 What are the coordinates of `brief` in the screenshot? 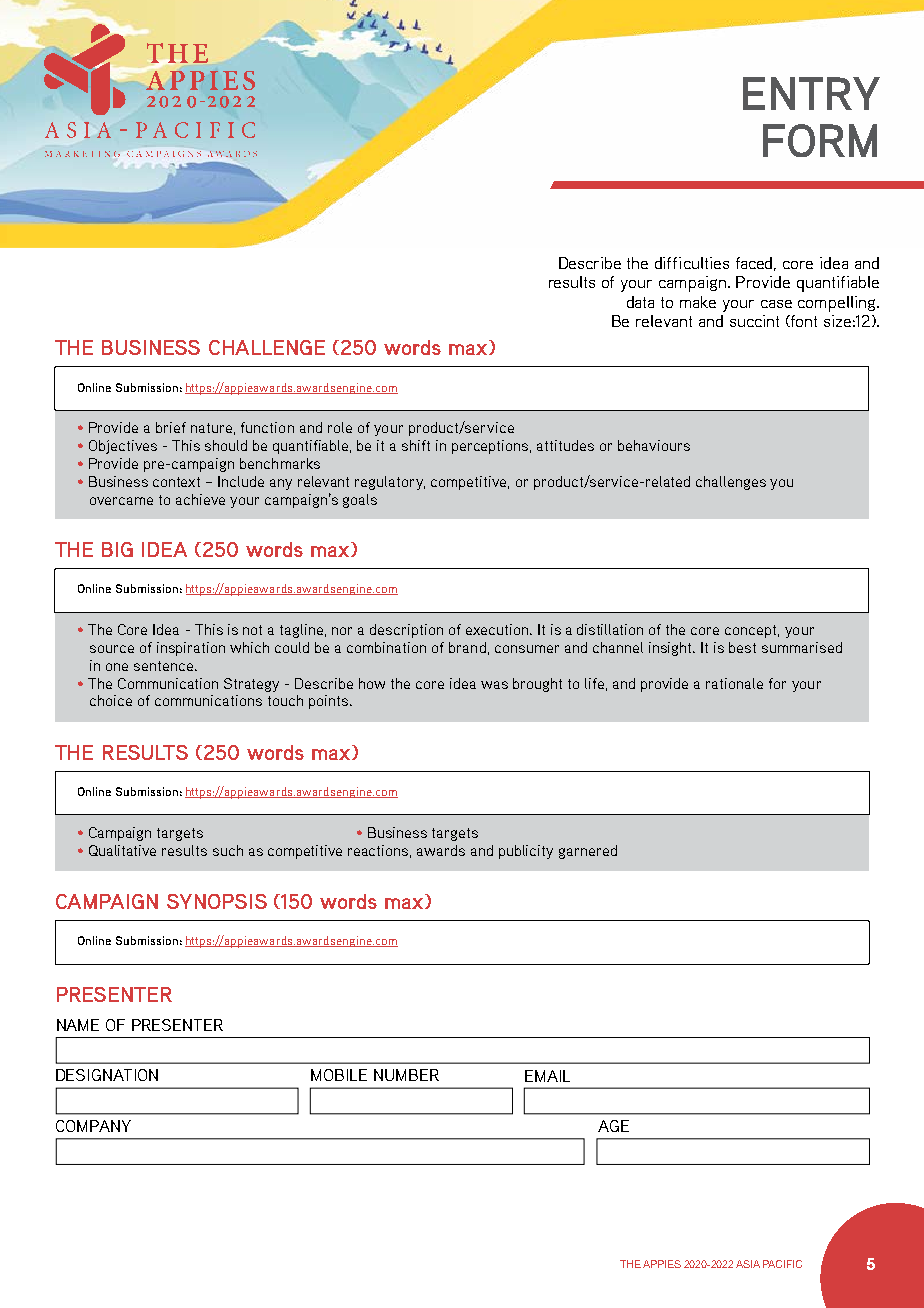 It's located at (171, 427).
